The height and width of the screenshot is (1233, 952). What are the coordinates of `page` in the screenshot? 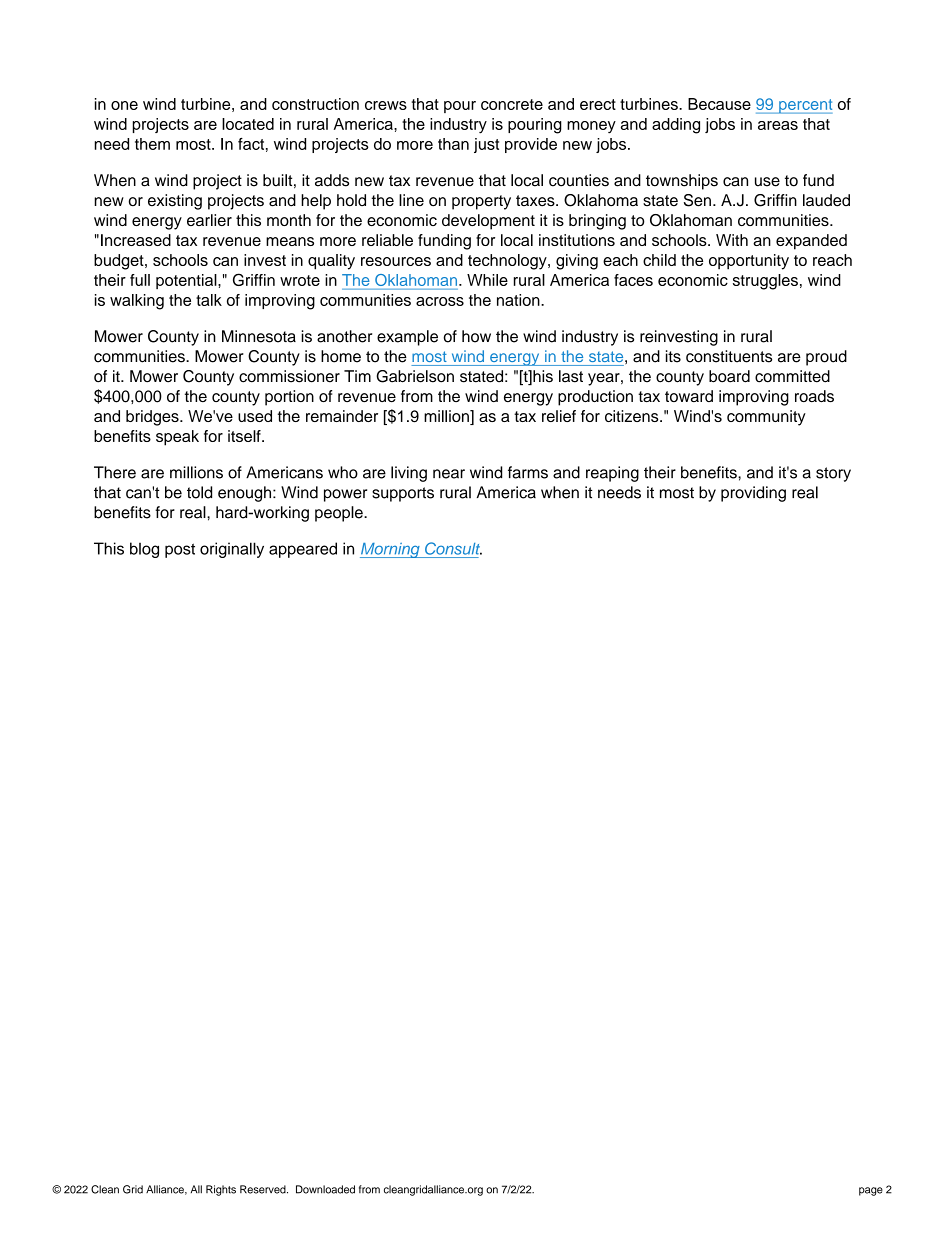 It's located at (871, 1191).
